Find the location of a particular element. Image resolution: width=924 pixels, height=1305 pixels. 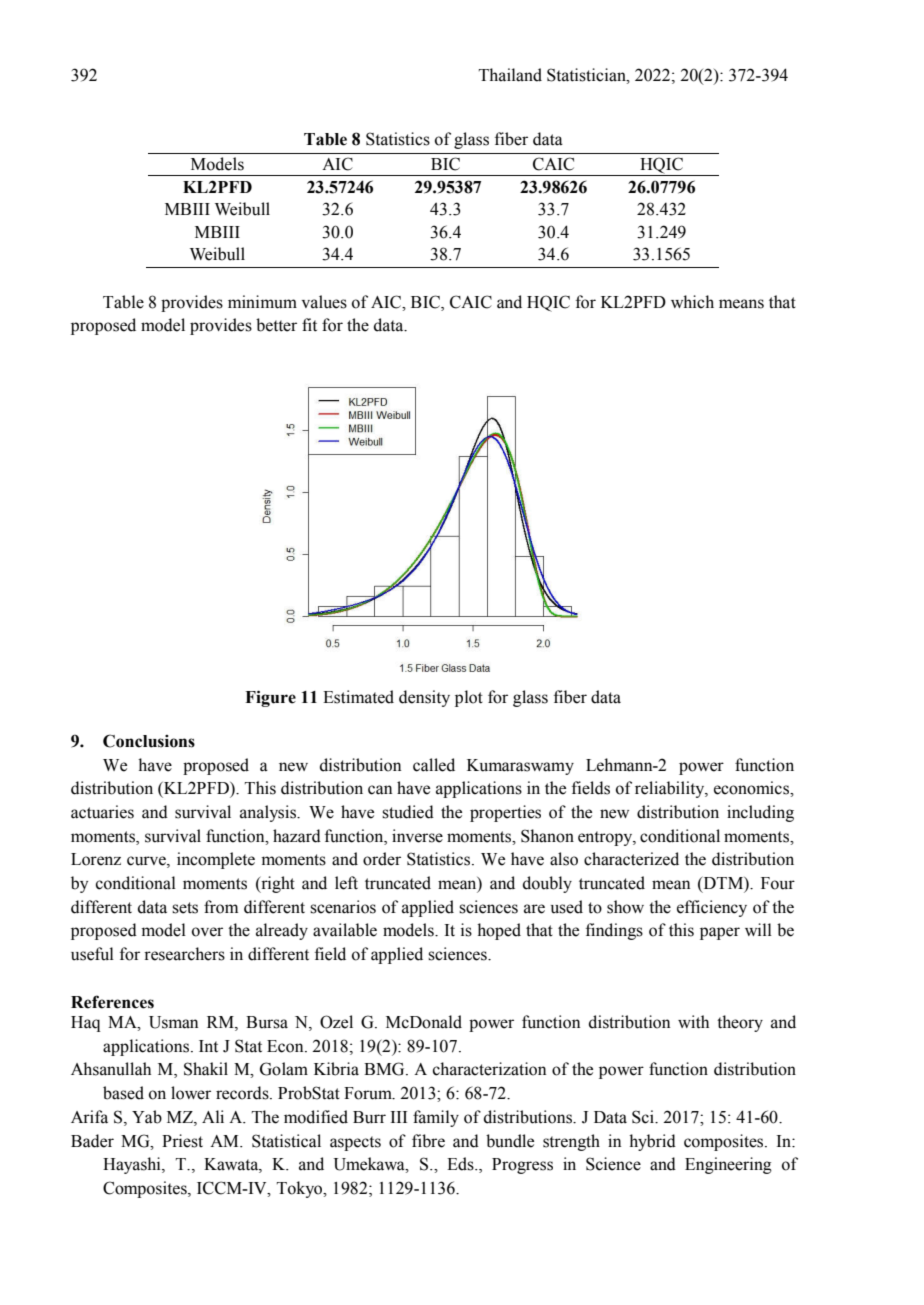

minimum is located at coordinates (262, 302).
